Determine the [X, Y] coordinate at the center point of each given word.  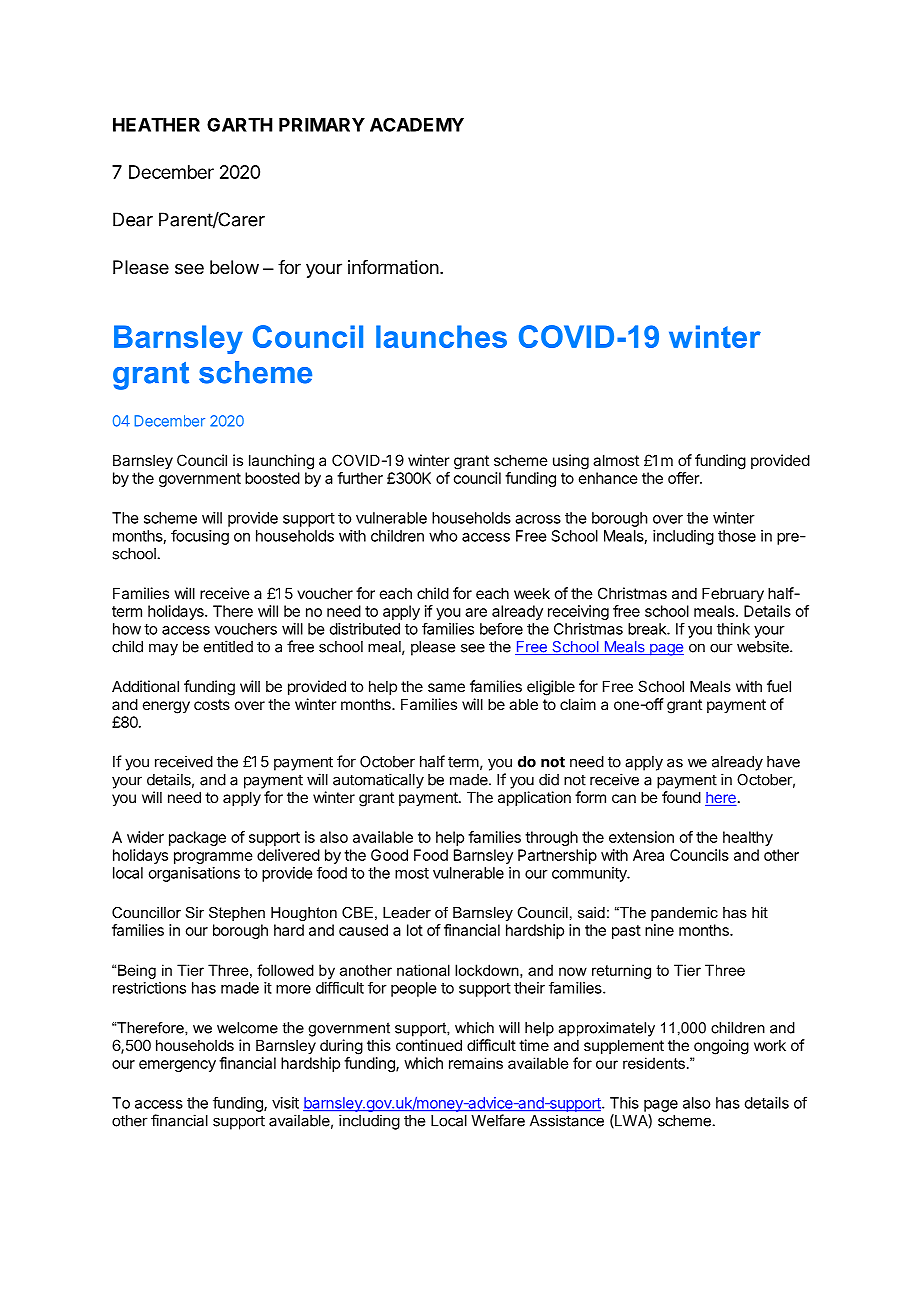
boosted [272, 478]
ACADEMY [417, 124]
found [681, 797]
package [197, 838]
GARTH [239, 125]
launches [441, 336]
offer [684, 478]
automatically [378, 781]
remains [476, 1063]
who [443, 536]
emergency [177, 1066]
